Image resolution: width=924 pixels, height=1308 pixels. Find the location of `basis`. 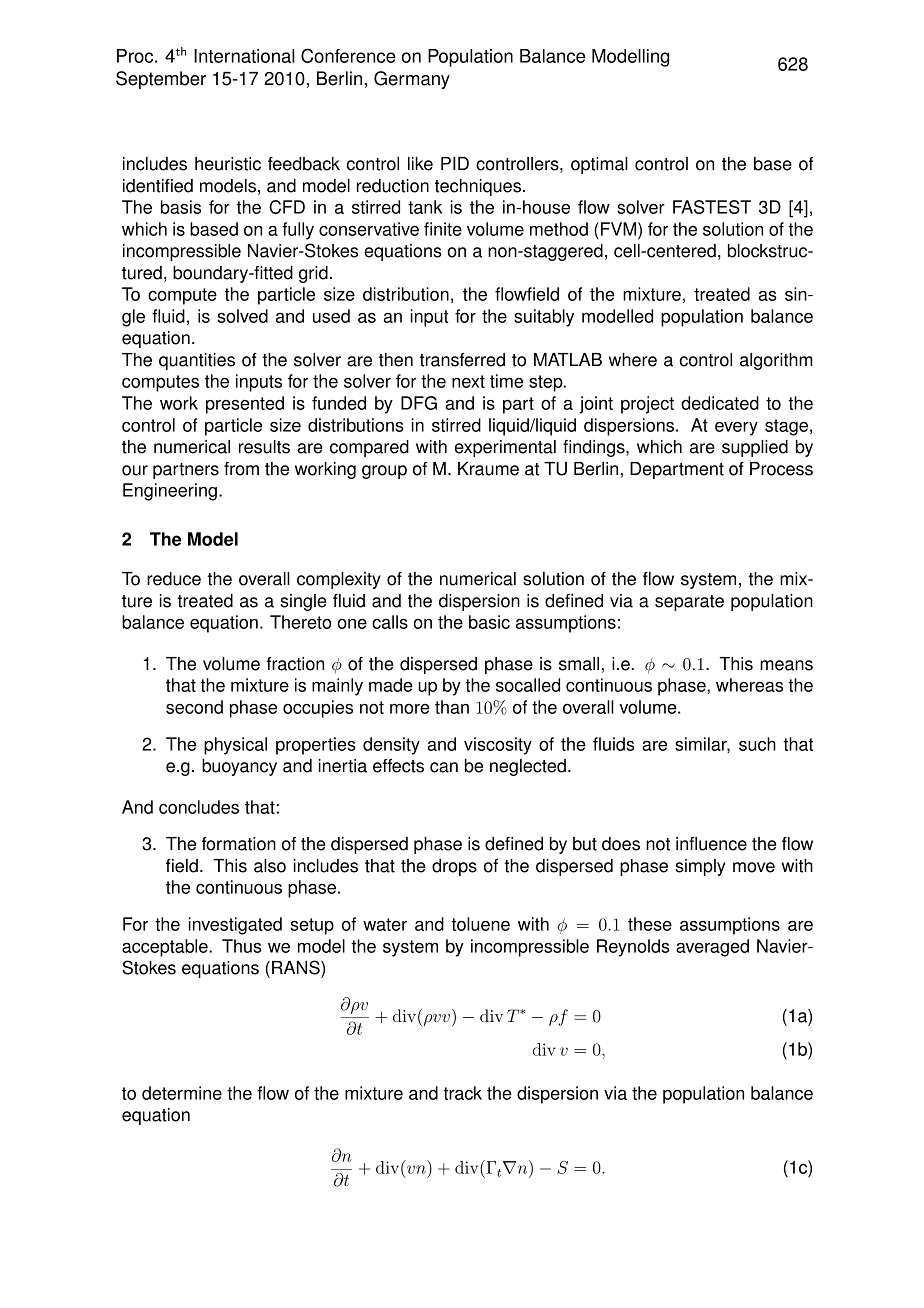

basis is located at coordinates (181, 207).
